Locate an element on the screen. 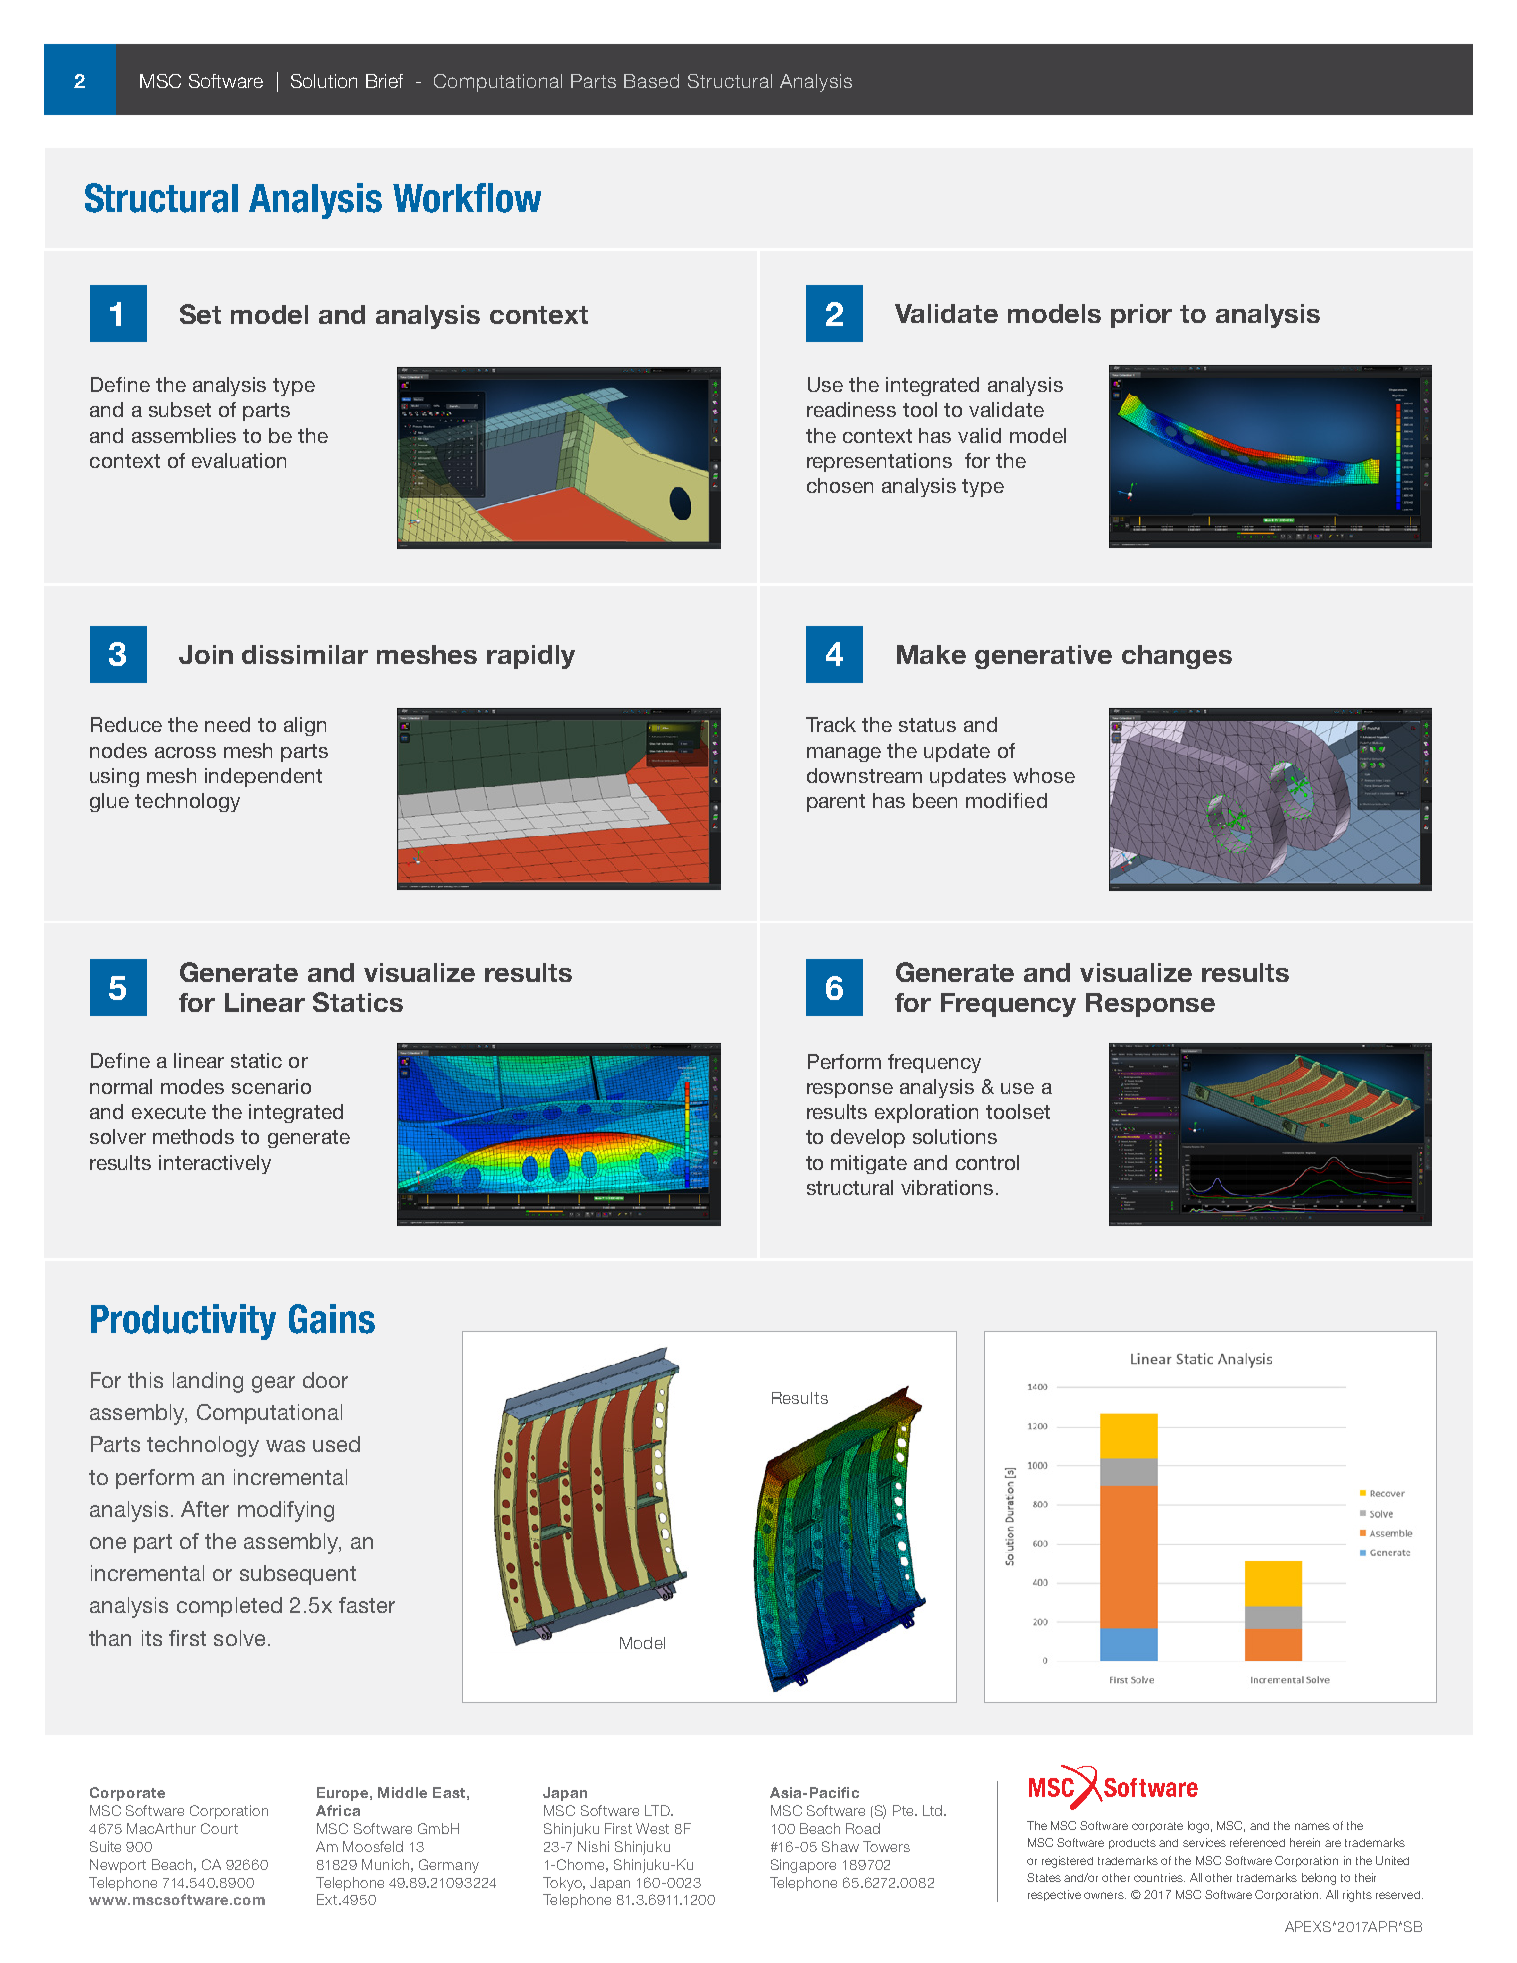 The image size is (1517, 1963). prior is located at coordinates (1141, 316).
